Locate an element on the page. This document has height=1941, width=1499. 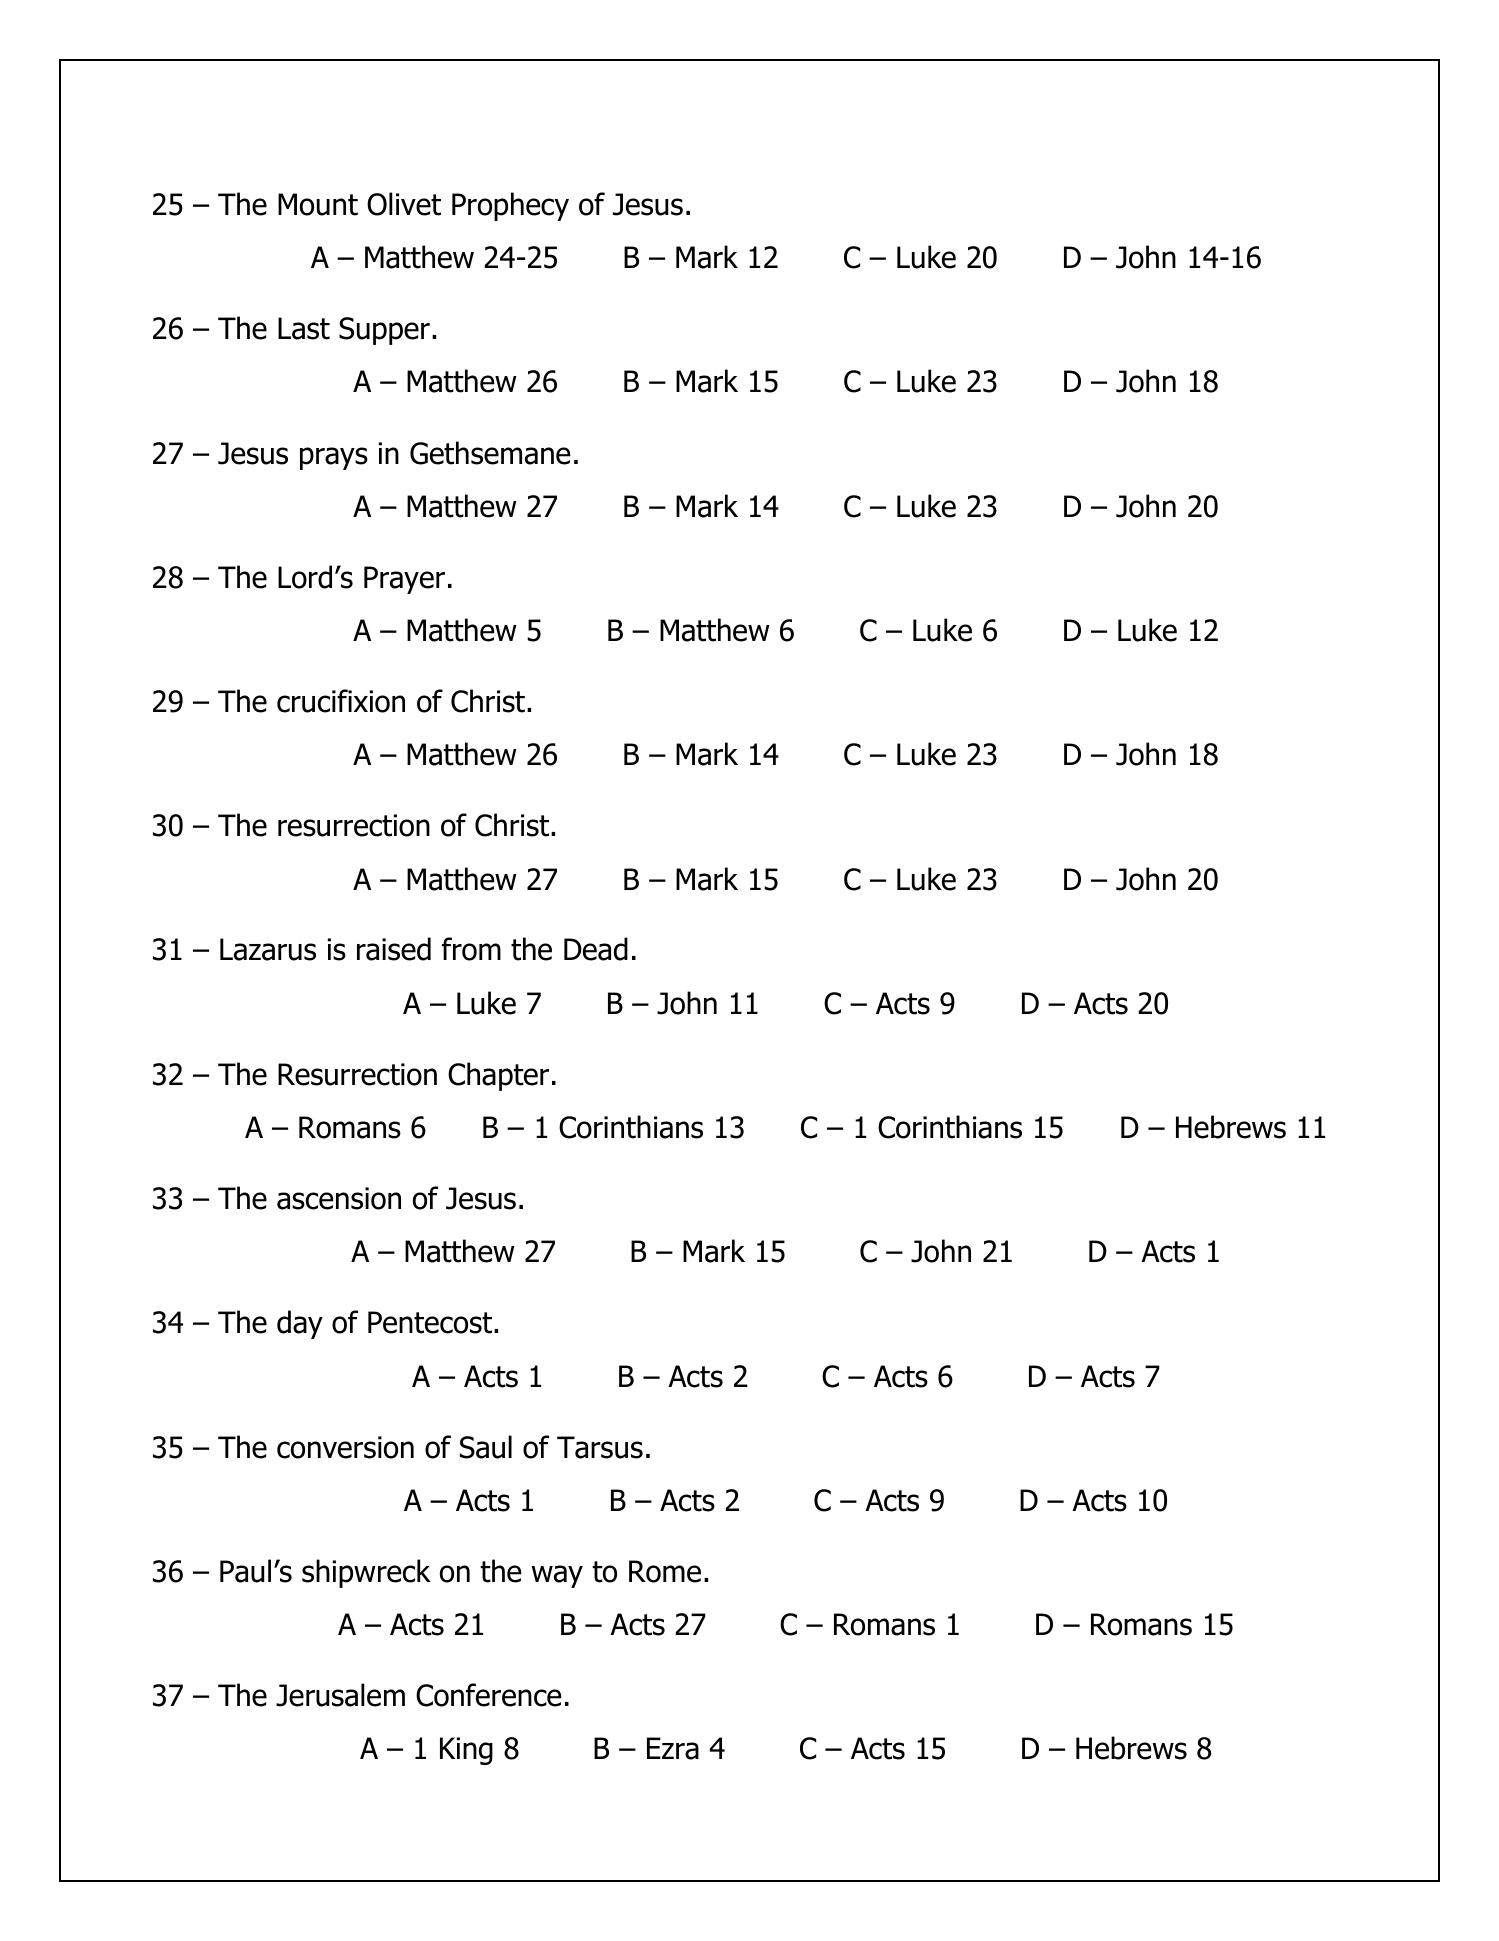
Conference is located at coordinates (489, 1695).
